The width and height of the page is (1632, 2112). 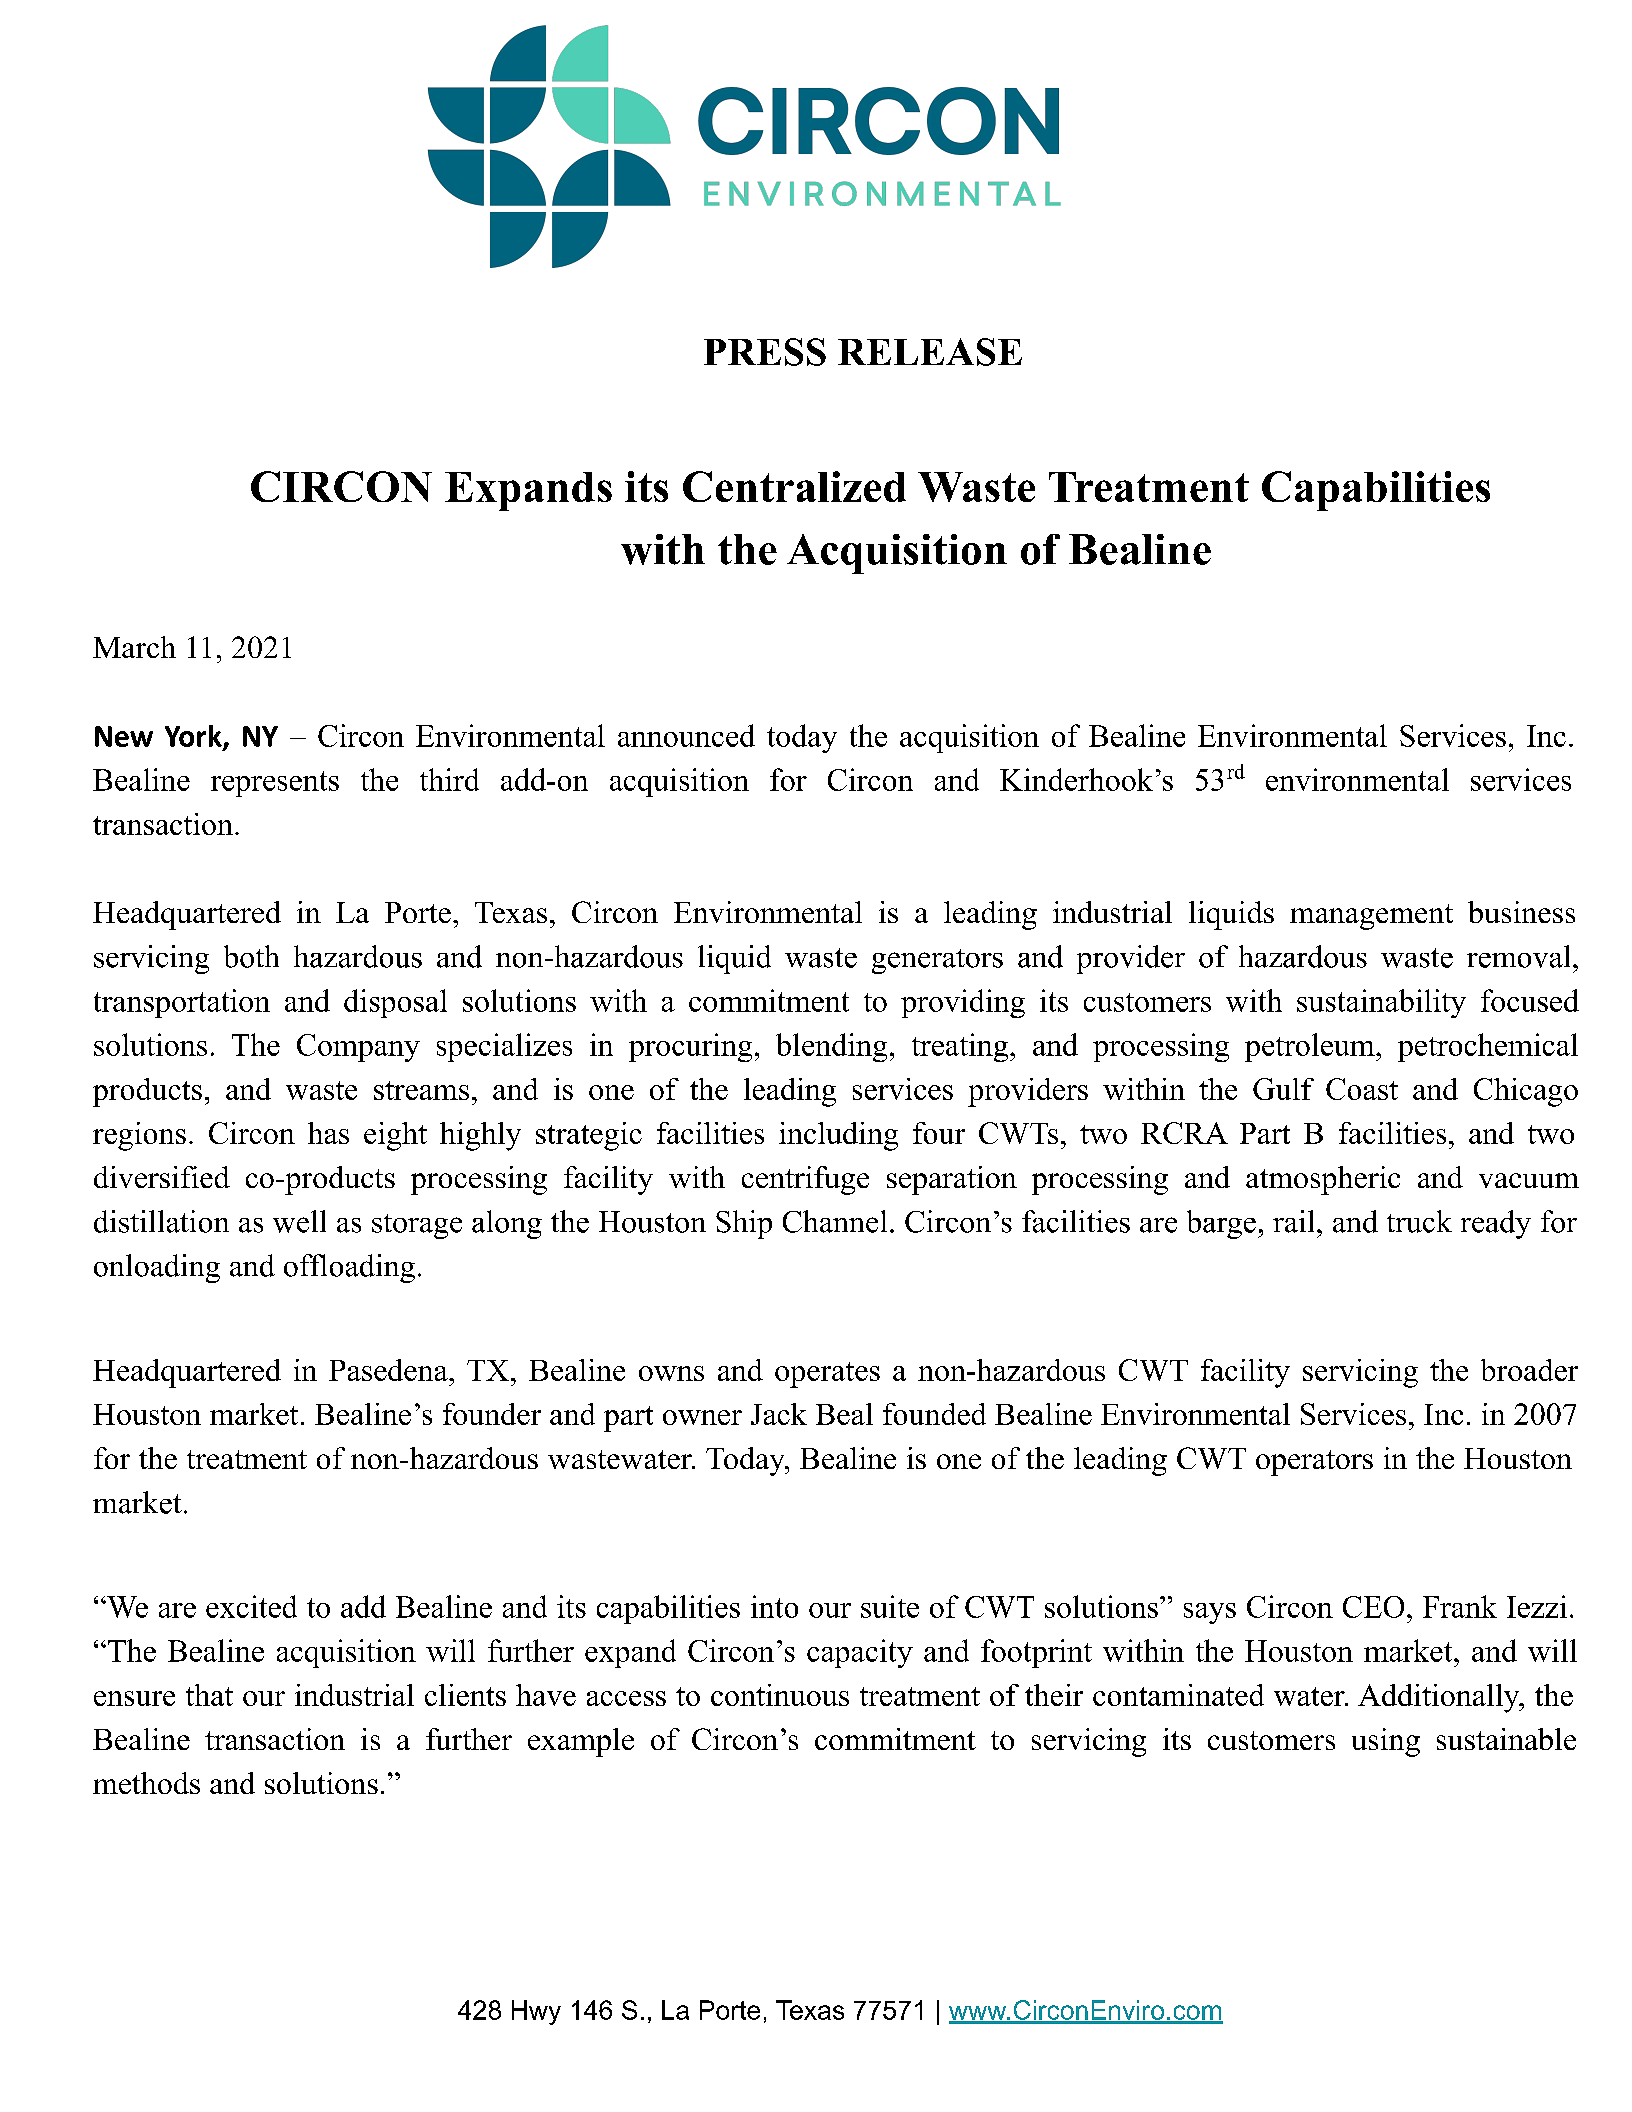 I want to click on well, so click(x=299, y=1221).
